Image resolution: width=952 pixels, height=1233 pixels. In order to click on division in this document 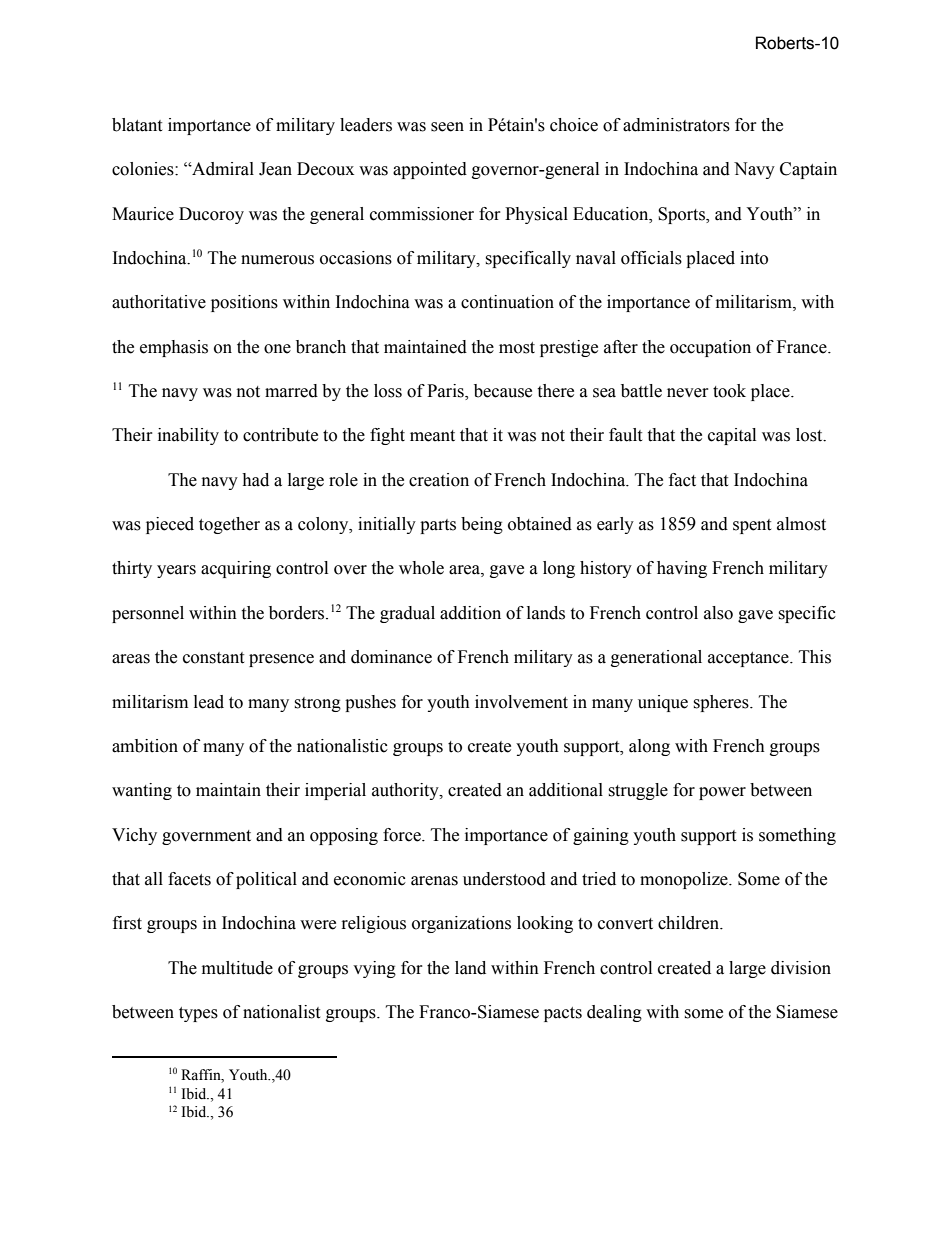, I will do `click(801, 968)`.
